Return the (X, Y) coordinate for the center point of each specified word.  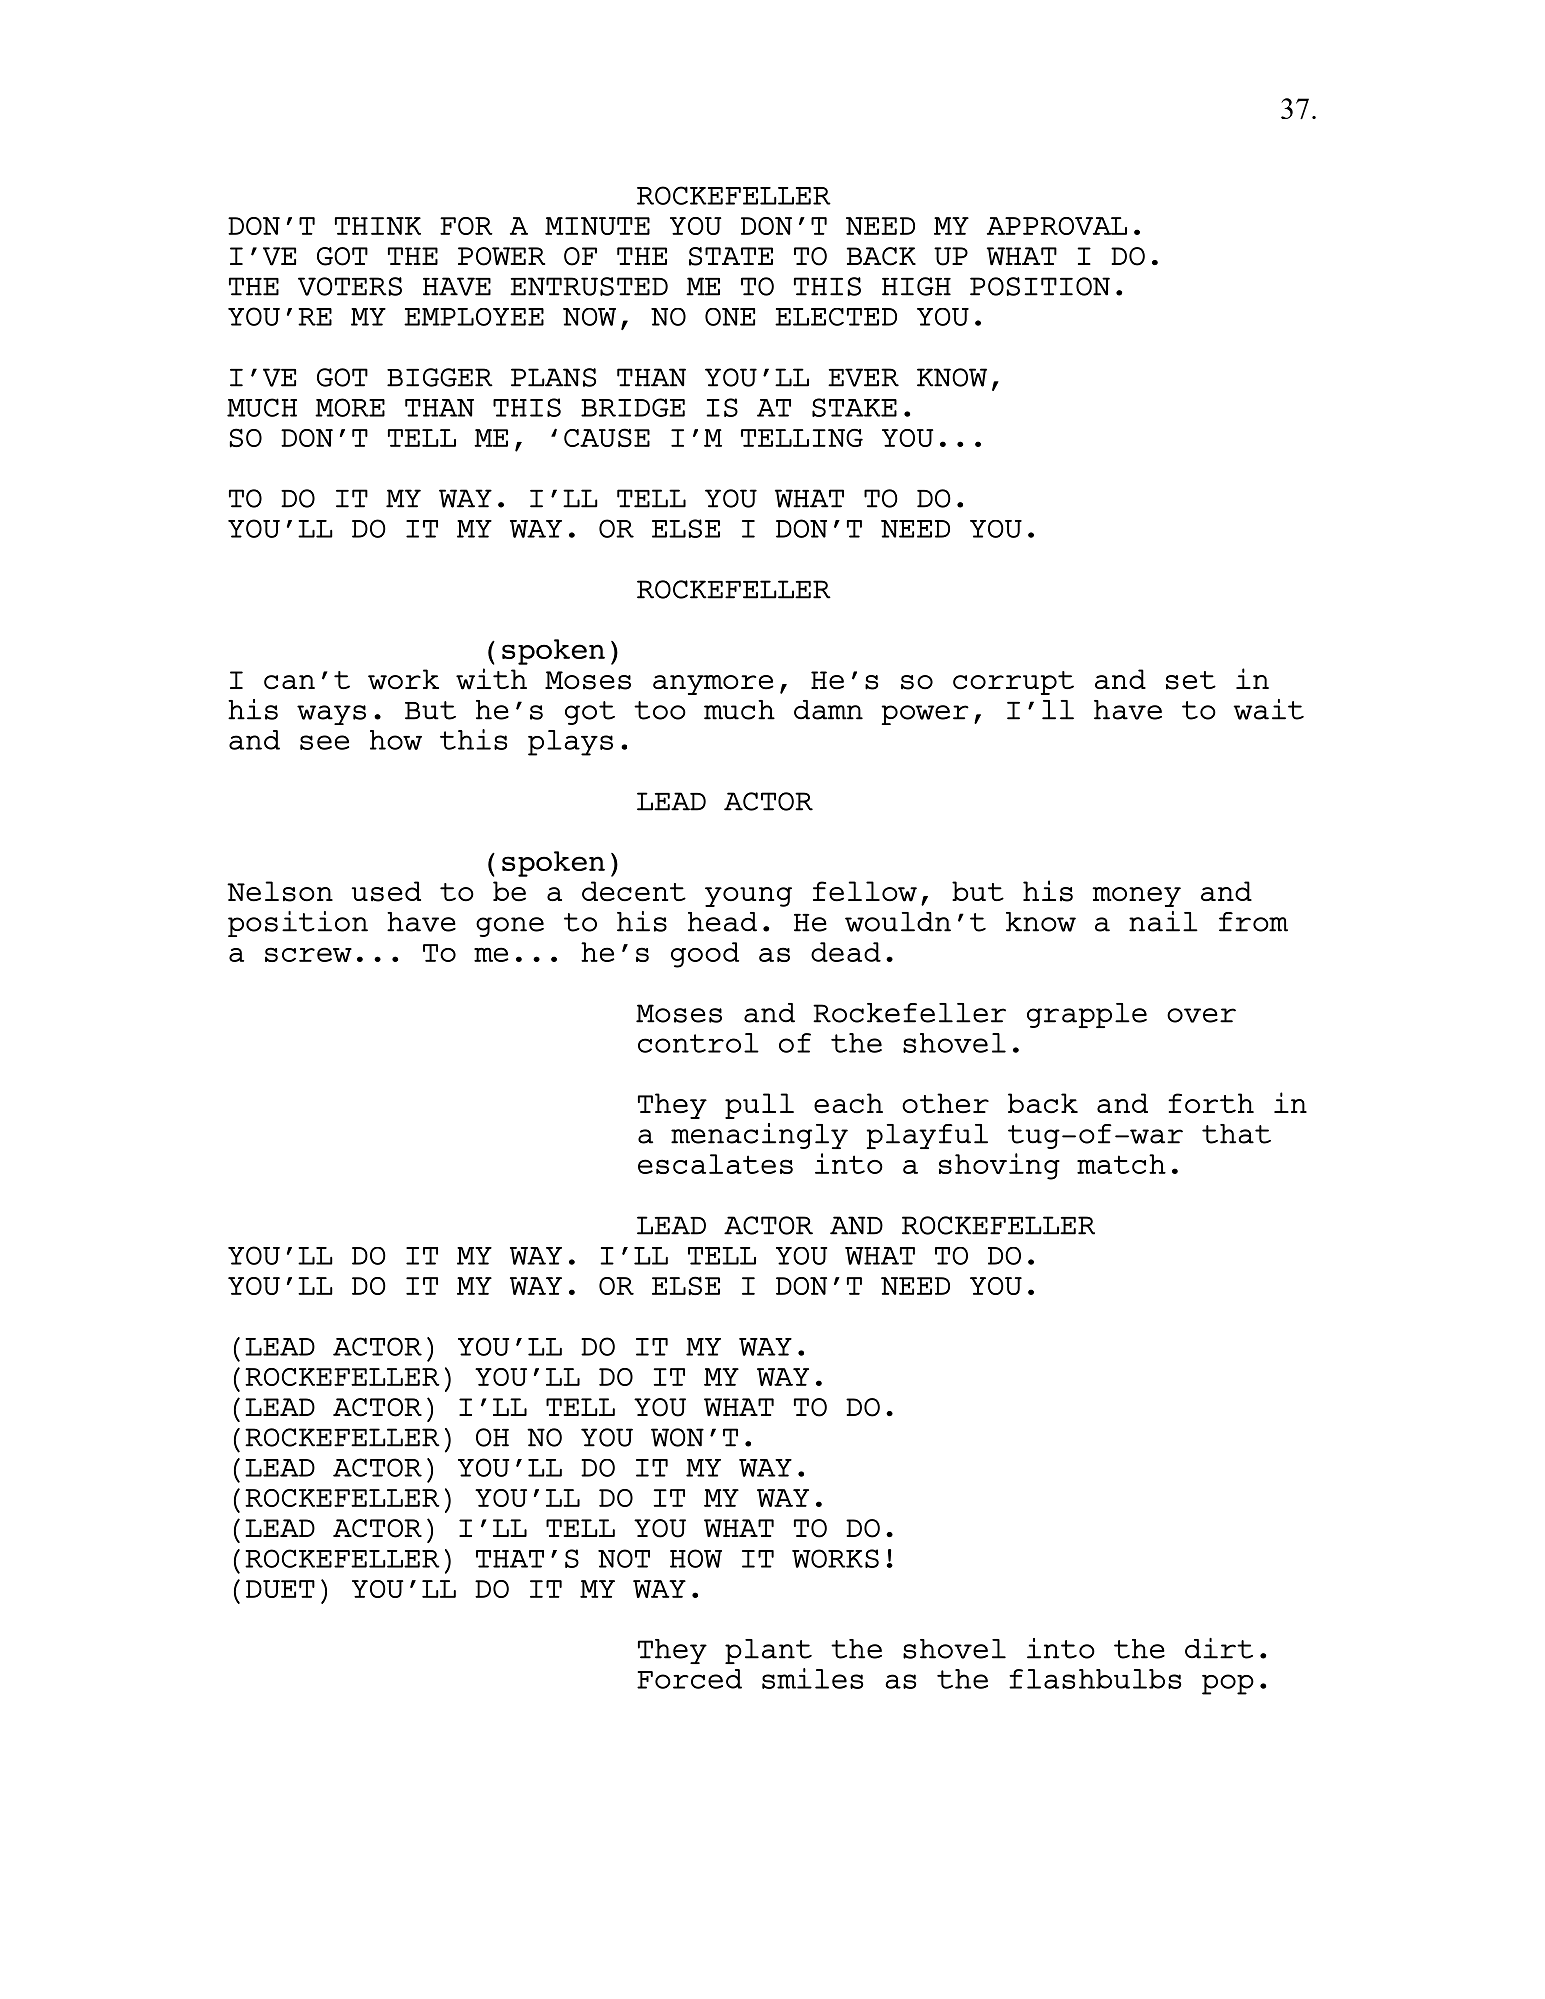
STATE (731, 256)
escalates (715, 1164)
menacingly (759, 1136)
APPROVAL (1057, 226)
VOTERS (350, 286)
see (324, 742)
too (660, 710)
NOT (624, 1558)
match (1121, 1164)
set (1191, 680)
